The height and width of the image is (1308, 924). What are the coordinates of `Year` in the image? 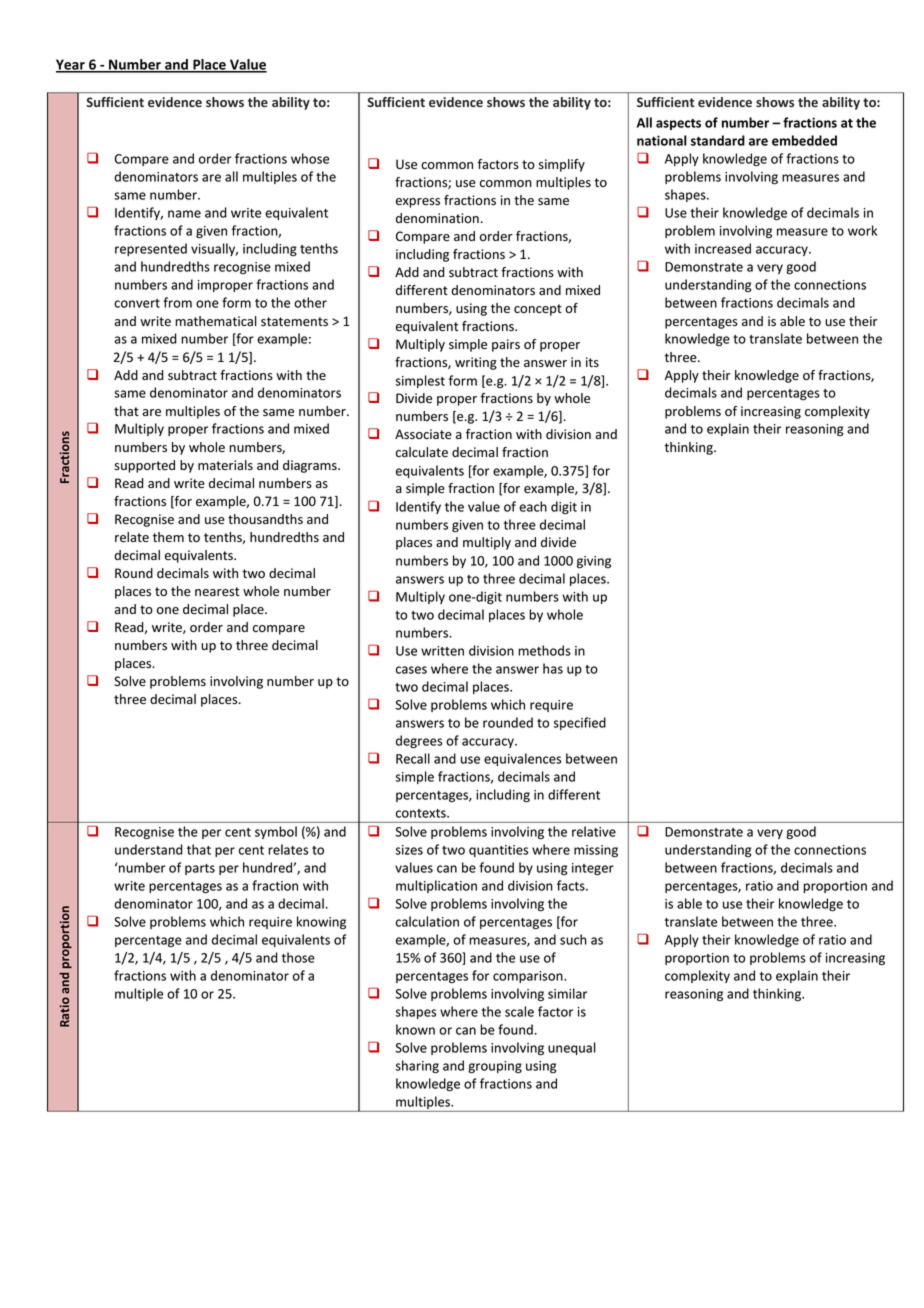 It's located at (71, 66).
